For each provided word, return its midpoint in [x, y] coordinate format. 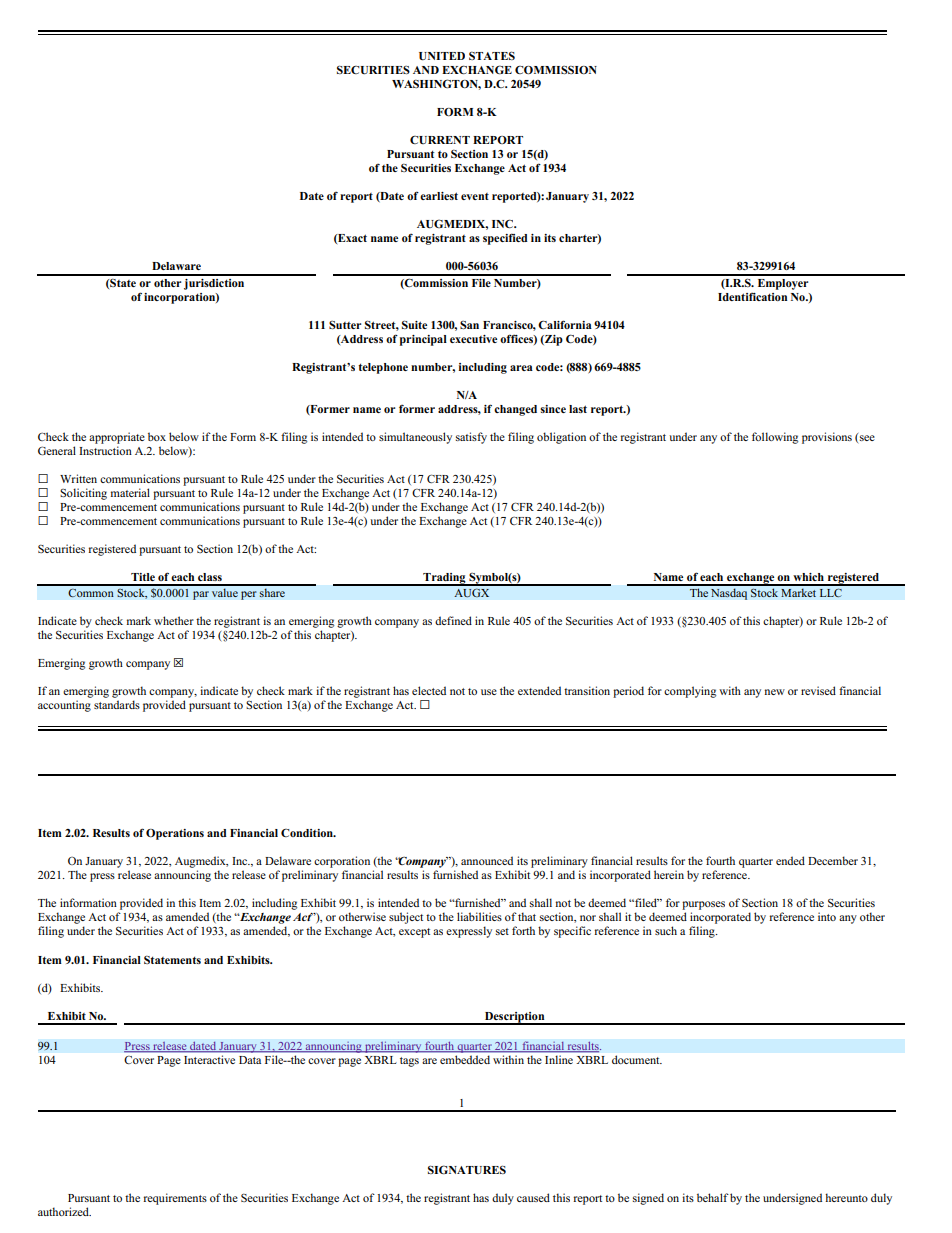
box [157, 436]
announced [487, 860]
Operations [175, 834]
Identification [752, 296]
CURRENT [440, 140]
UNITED [442, 56]
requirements [175, 1199]
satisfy [471, 438]
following [775, 438]
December [833, 860]
